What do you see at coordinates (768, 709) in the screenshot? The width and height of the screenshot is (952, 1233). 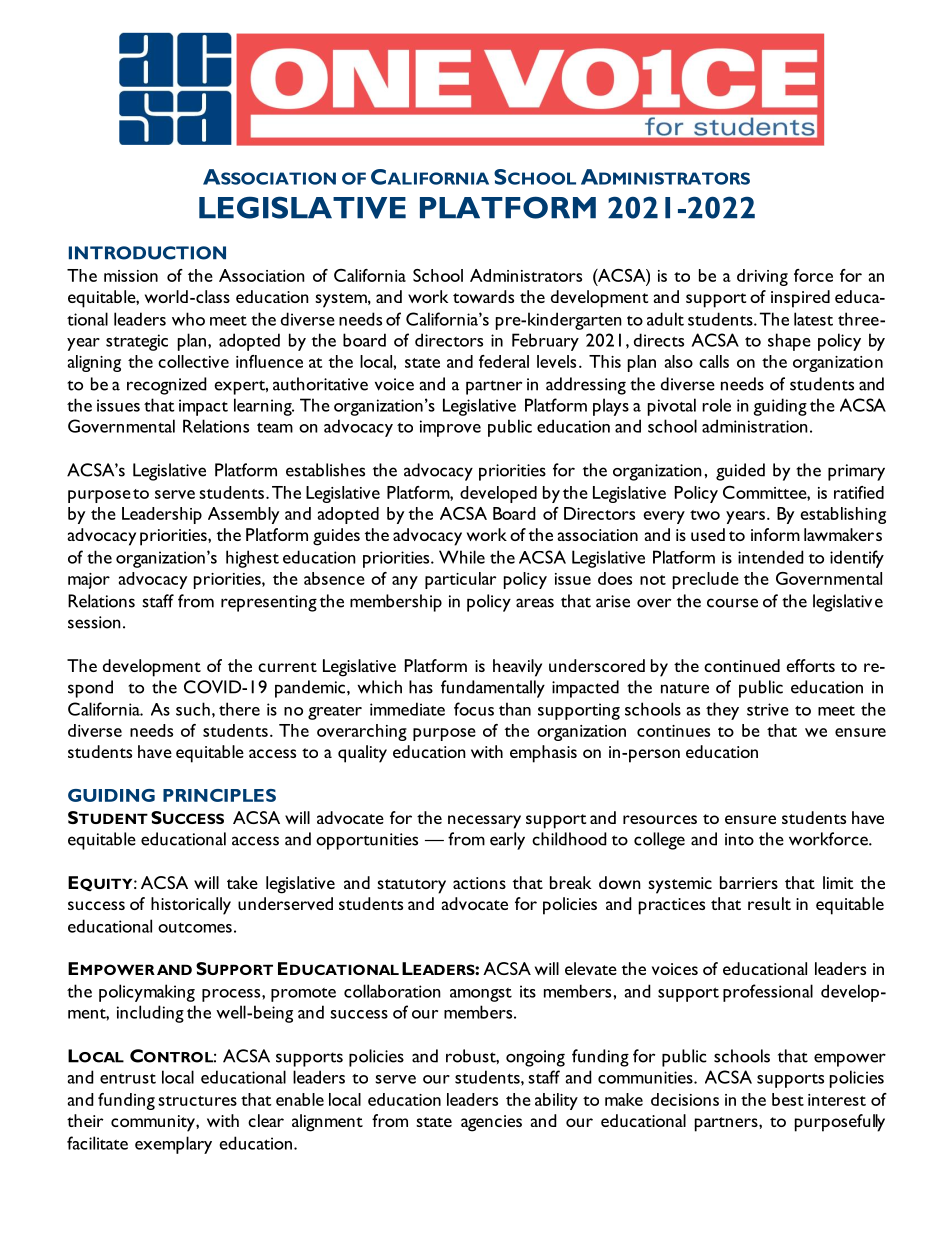 I see `strive` at bounding box center [768, 709].
